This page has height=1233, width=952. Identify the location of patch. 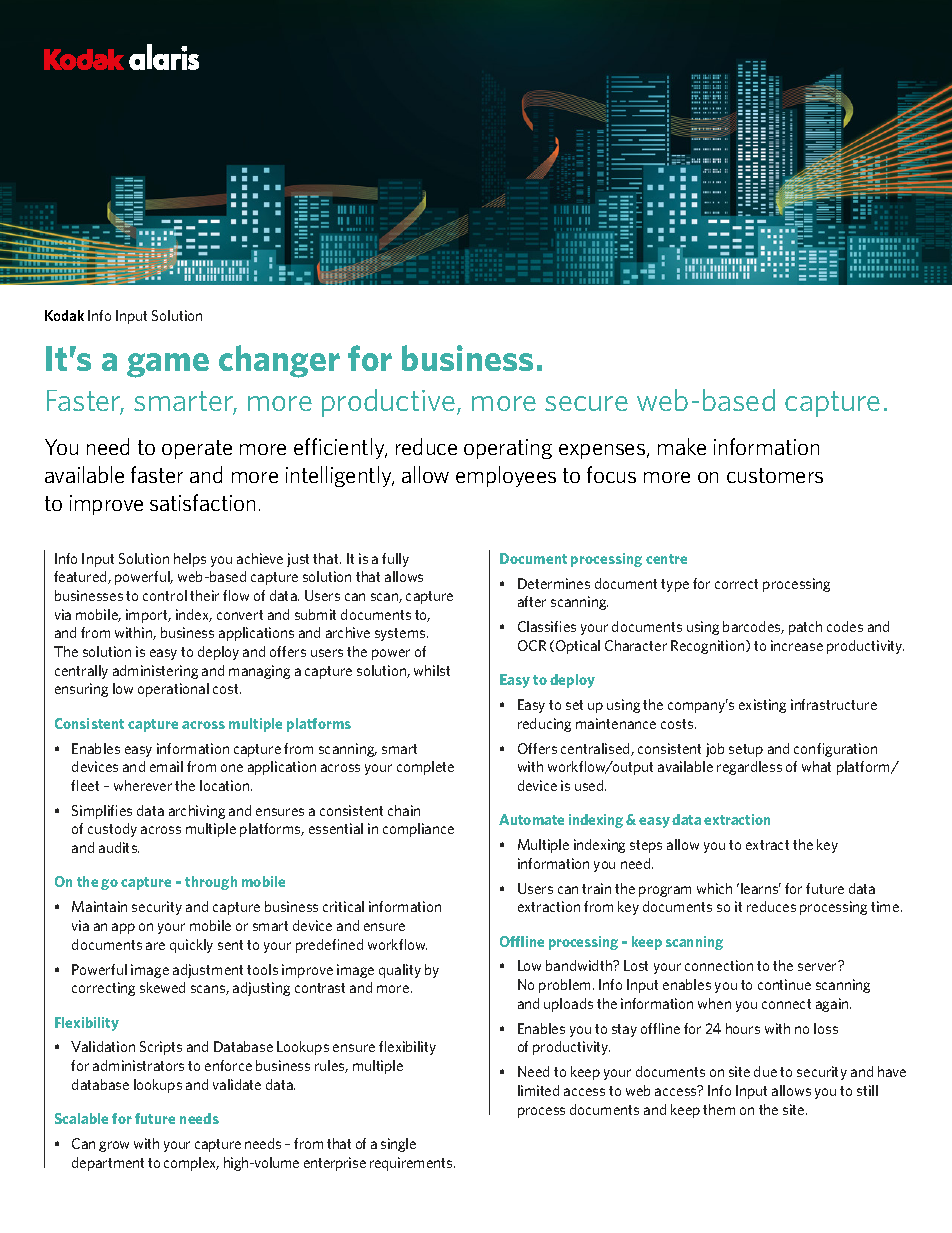
(805, 628).
